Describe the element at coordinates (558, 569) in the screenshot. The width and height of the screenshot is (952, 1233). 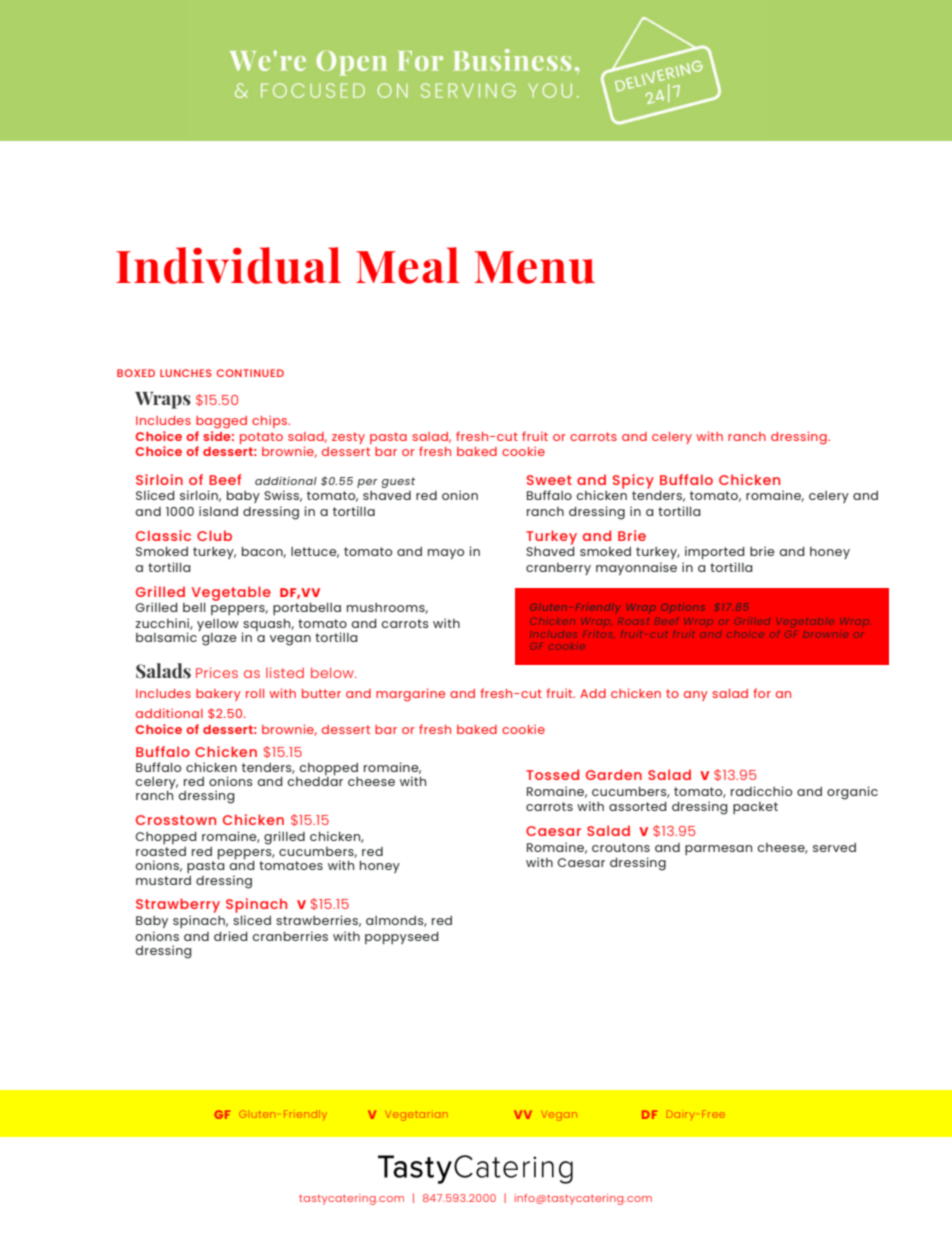
I see `cranberry` at that location.
